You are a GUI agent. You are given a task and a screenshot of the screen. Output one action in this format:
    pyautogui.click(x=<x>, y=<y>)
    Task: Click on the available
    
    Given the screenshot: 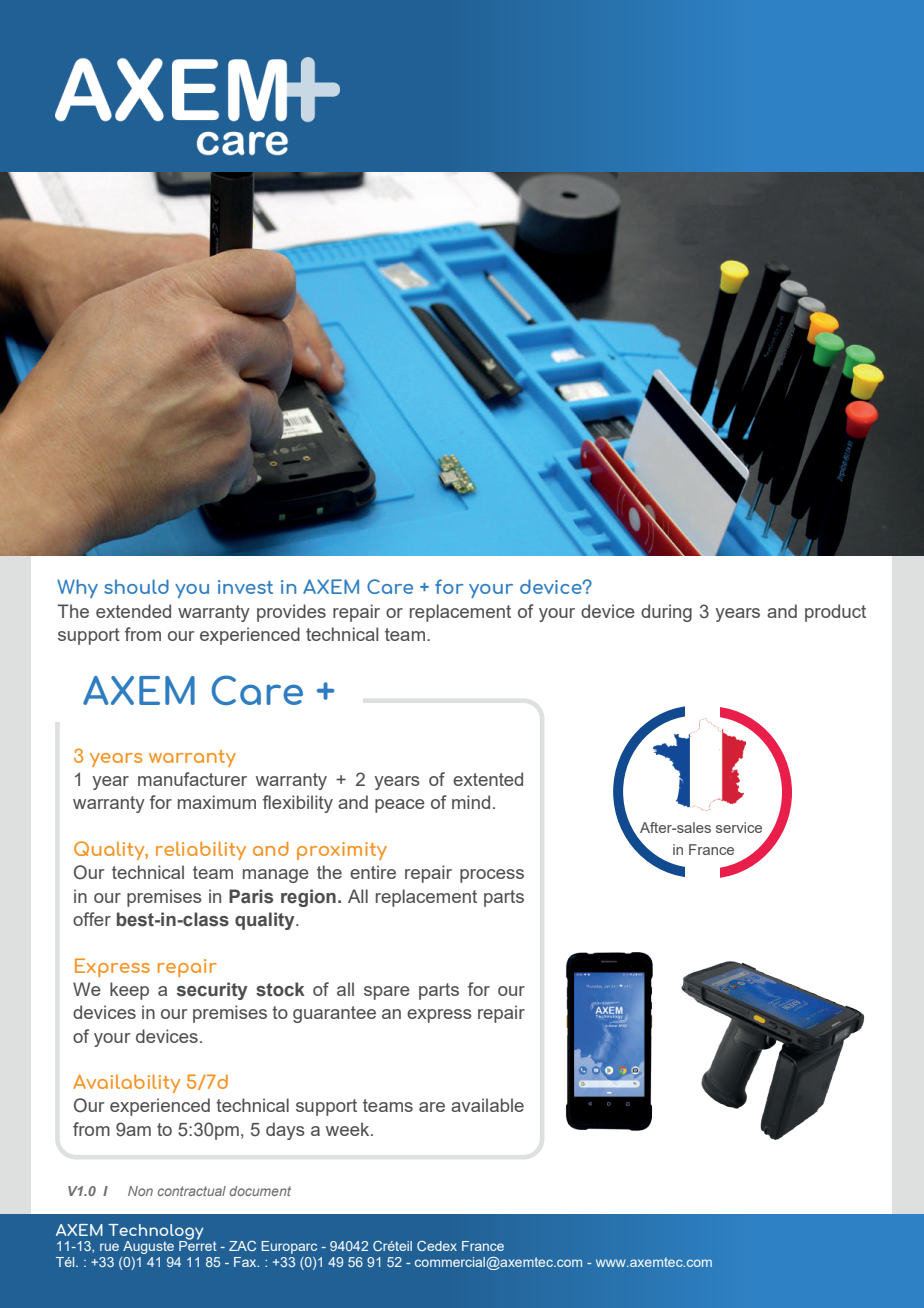 What is the action you would take?
    pyautogui.click(x=487, y=1105)
